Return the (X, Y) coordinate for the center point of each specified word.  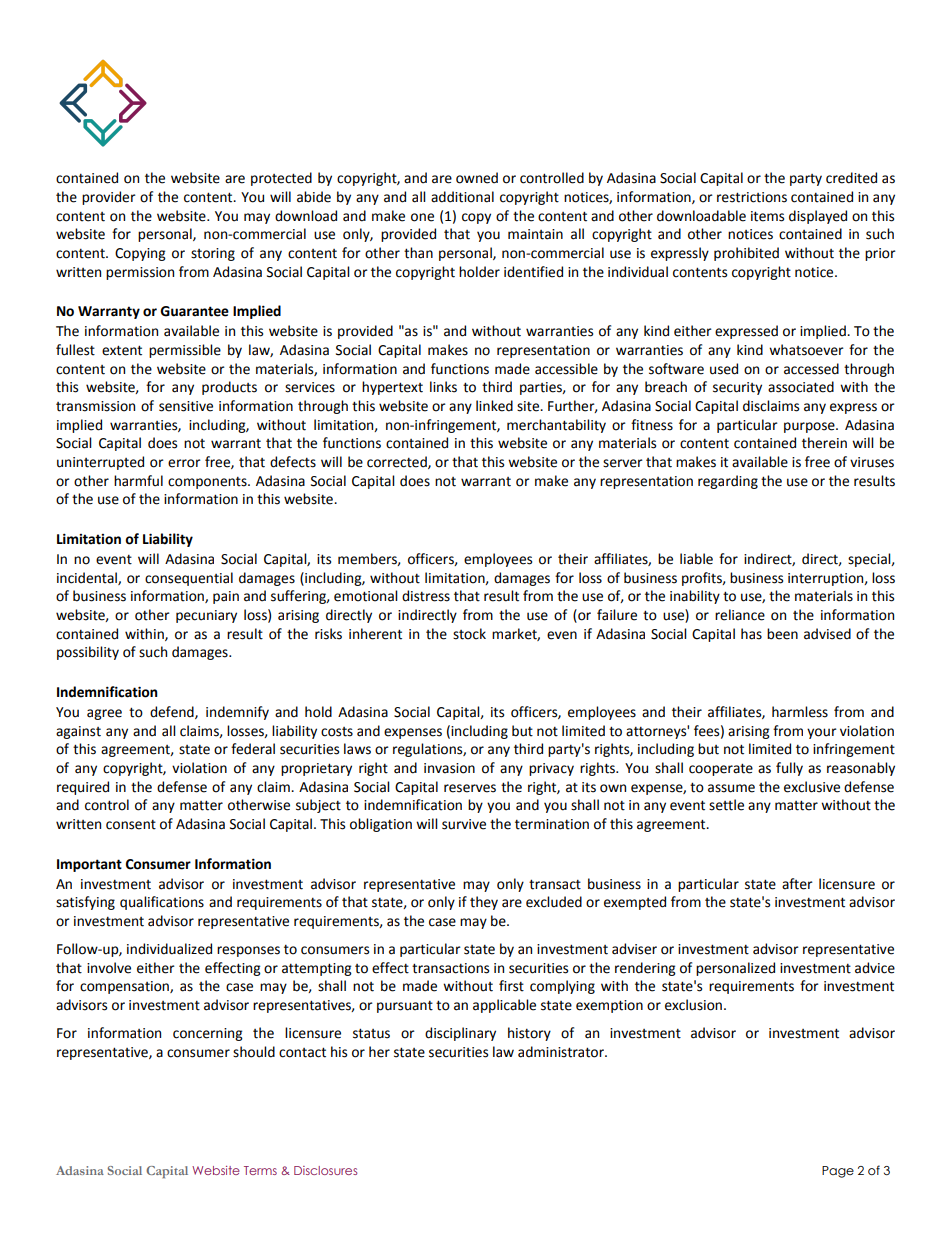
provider (109, 198)
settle (726, 805)
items (767, 216)
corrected (398, 462)
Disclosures (325, 1170)
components (208, 483)
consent (131, 825)
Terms (260, 1170)
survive (464, 824)
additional (462, 197)
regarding (728, 482)
